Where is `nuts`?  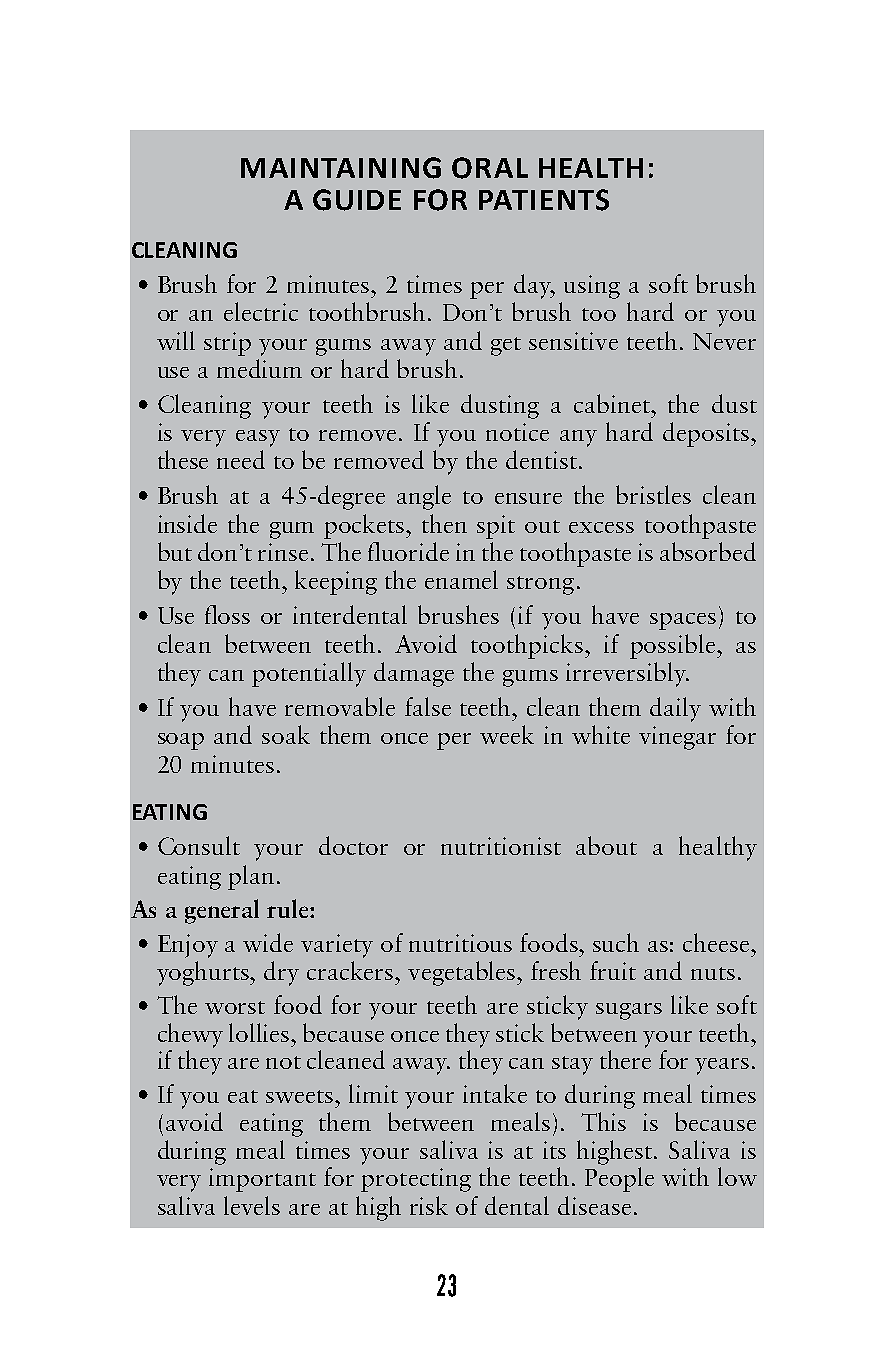 nuts is located at coordinates (713, 973).
